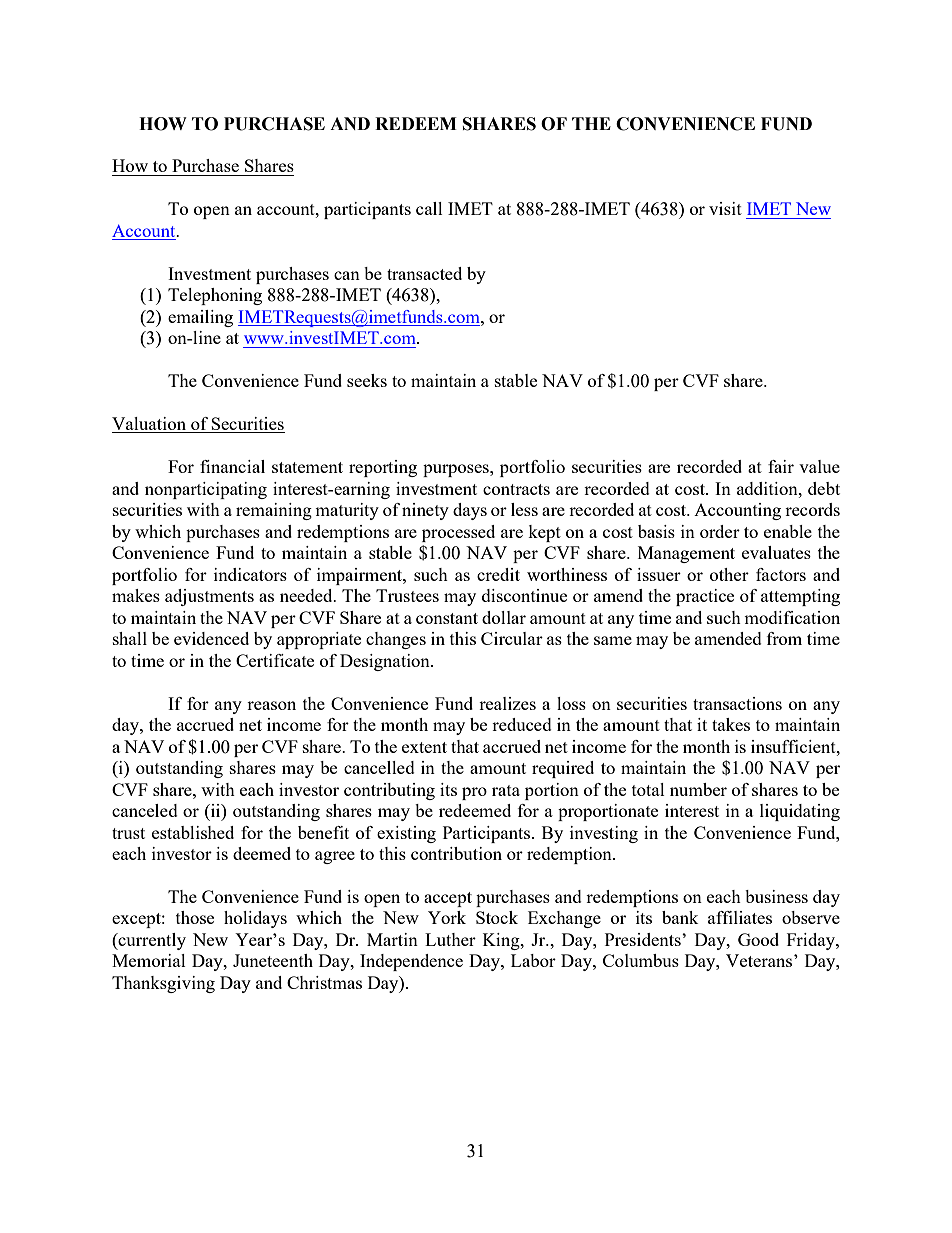  Describe the element at coordinates (516, 489) in the screenshot. I see `contracts` at that location.
